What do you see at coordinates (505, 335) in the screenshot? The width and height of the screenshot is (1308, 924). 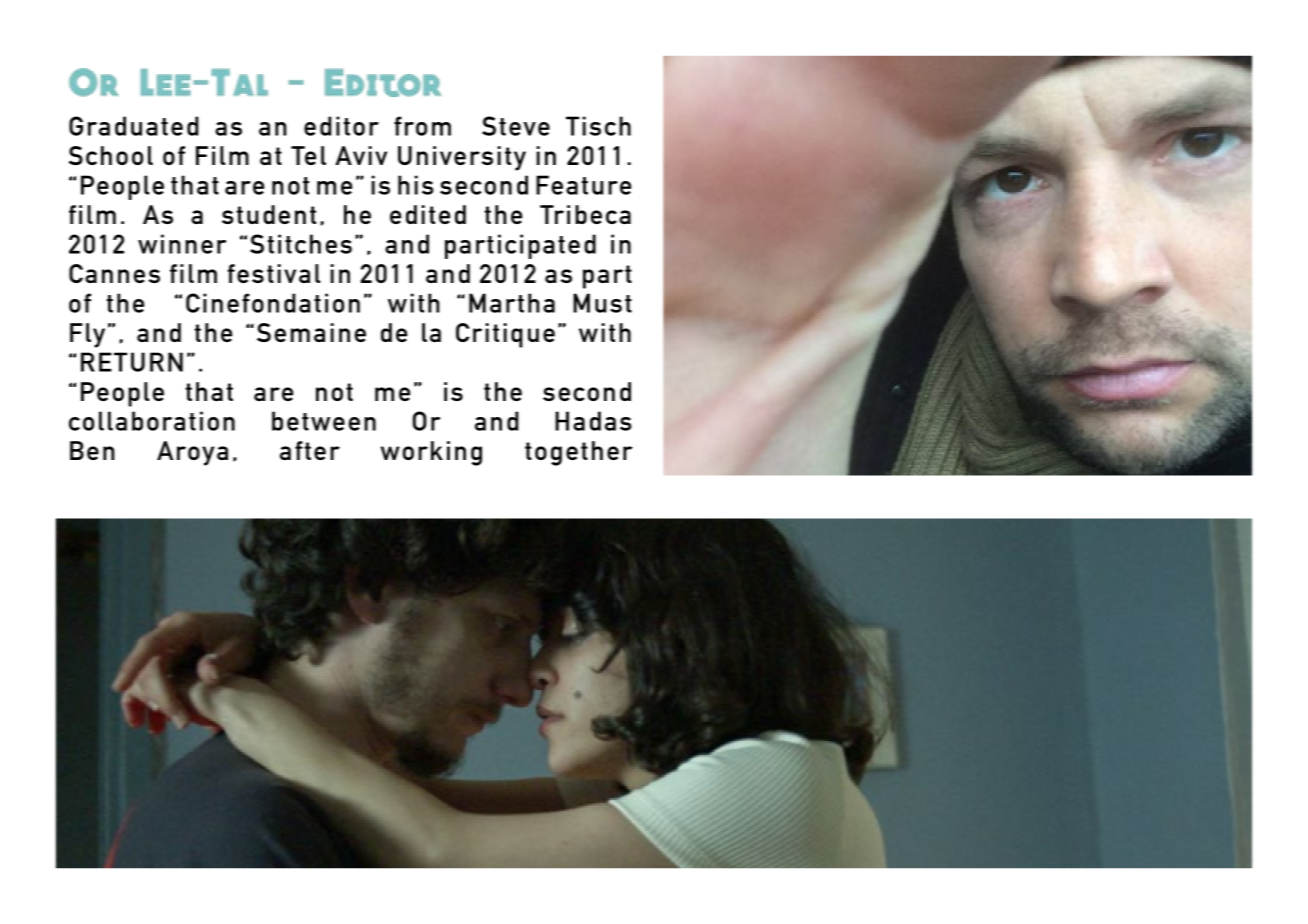 I see `Critique` at bounding box center [505, 335].
